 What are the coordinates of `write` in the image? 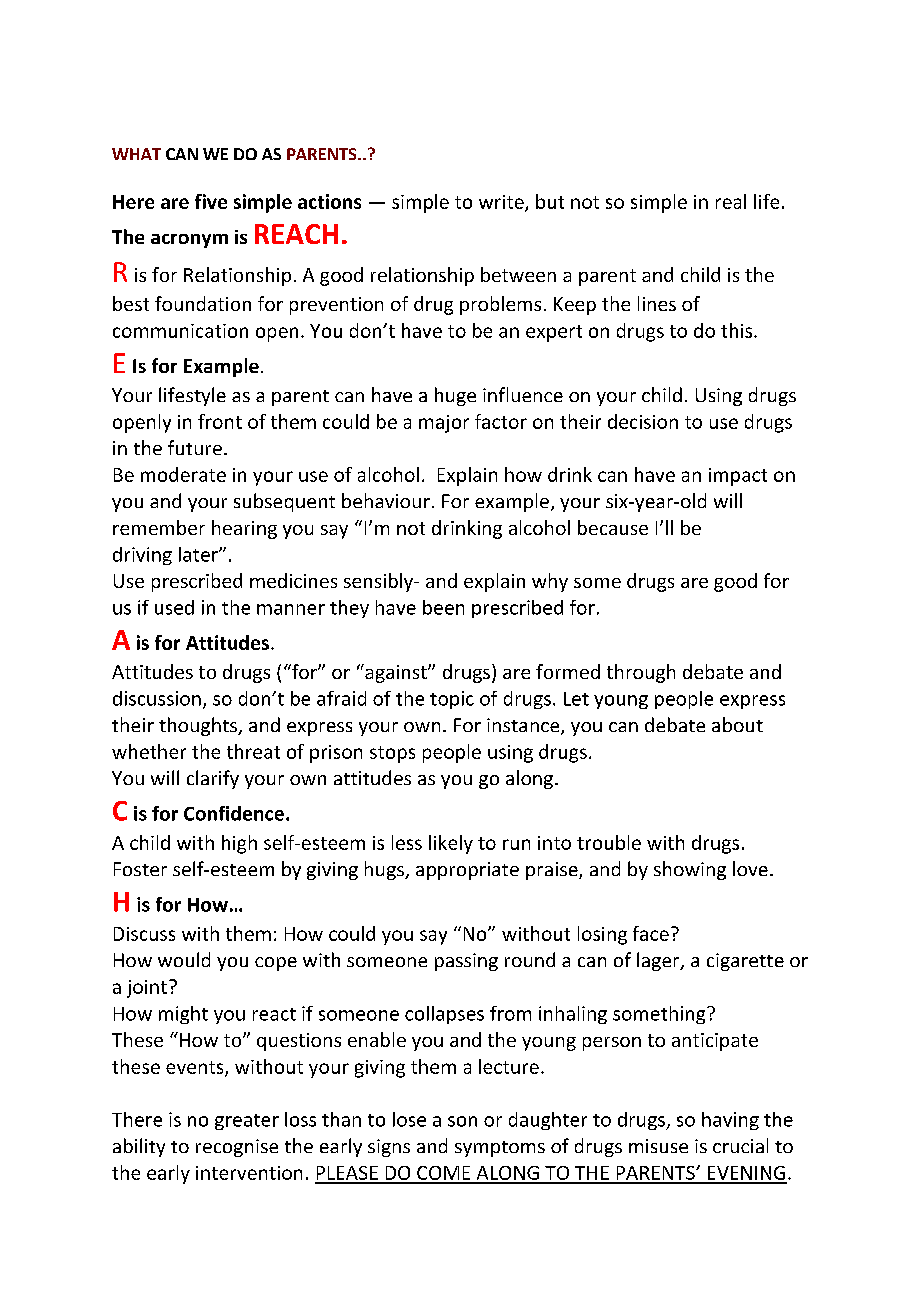 It's located at (502, 203).
